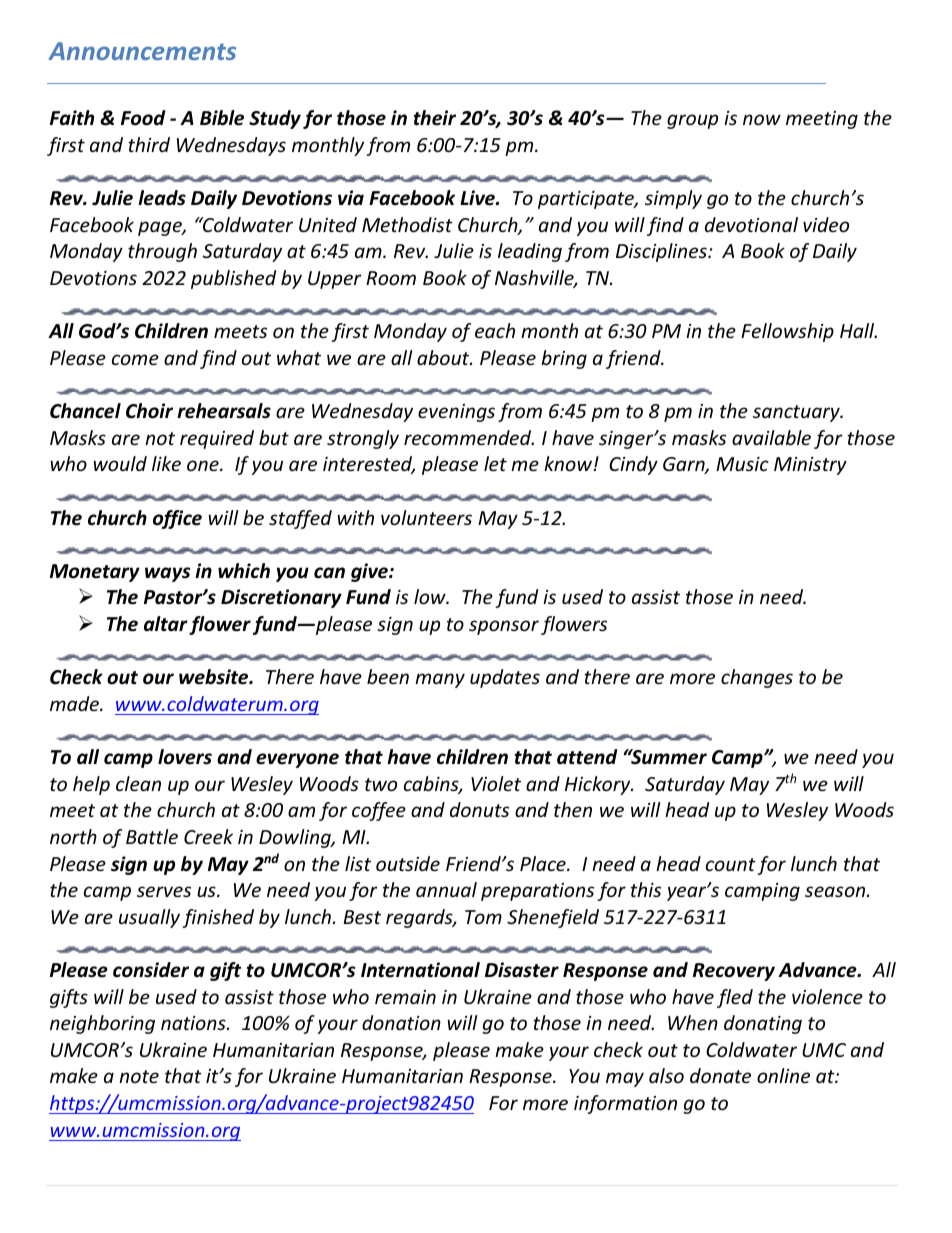 The width and height of the document is (952, 1233). What do you see at coordinates (757, 678) in the document?
I see `changes` at bounding box center [757, 678].
